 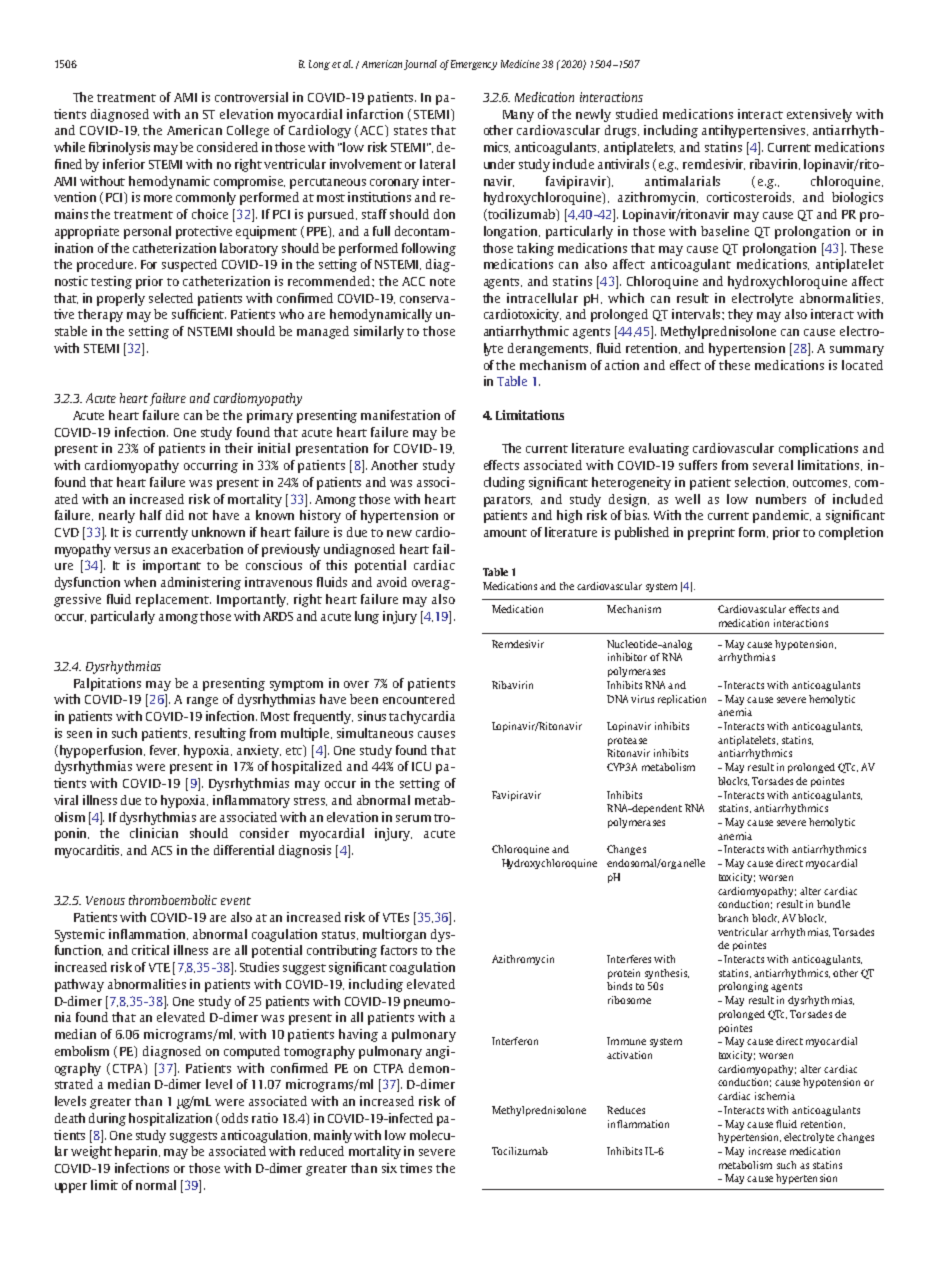 What do you see at coordinates (400, 415) in the screenshot?
I see `manifestation` at bounding box center [400, 415].
